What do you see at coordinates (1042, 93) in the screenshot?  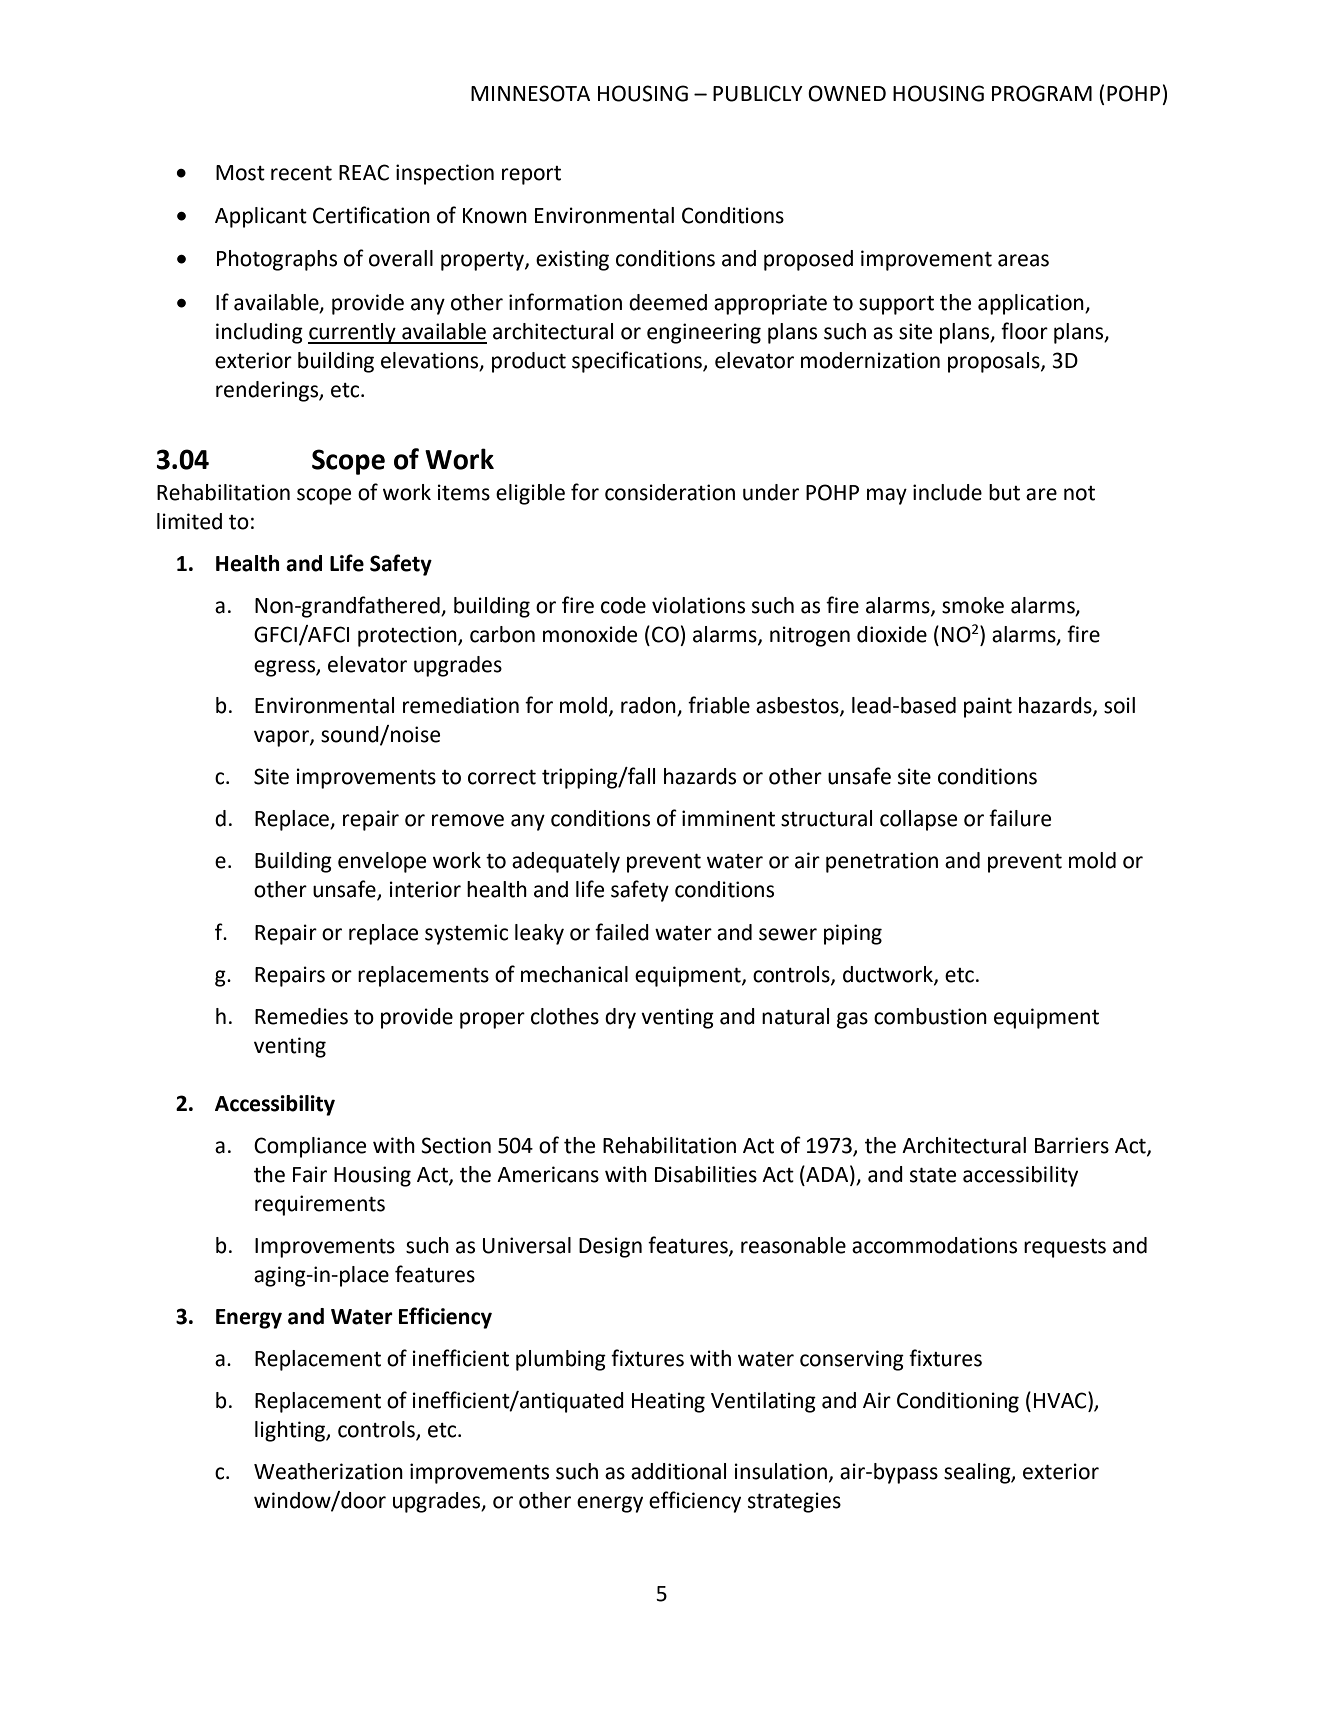 I see `PROGRAM` at bounding box center [1042, 93].
